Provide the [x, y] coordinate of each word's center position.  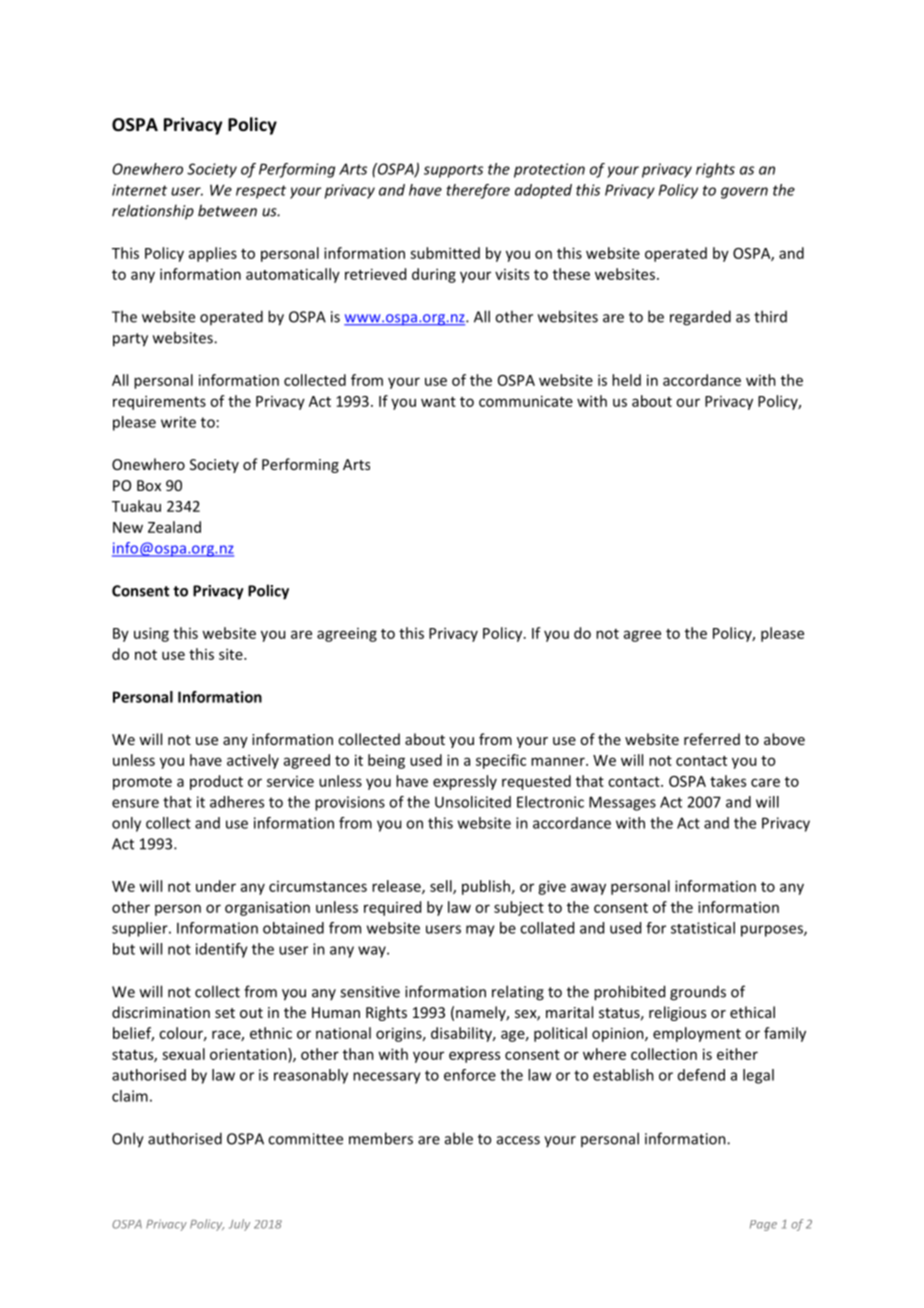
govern [744, 193]
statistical [703, 928]
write [178, 422]
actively [253, 761]
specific [501, 761]
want [438, 402]
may [480, 931]
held [626, 380]
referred [712, 739]
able [459, 1138]
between [227, 210]
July [239, 1225]
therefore [478, 191]
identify [222, 950]
